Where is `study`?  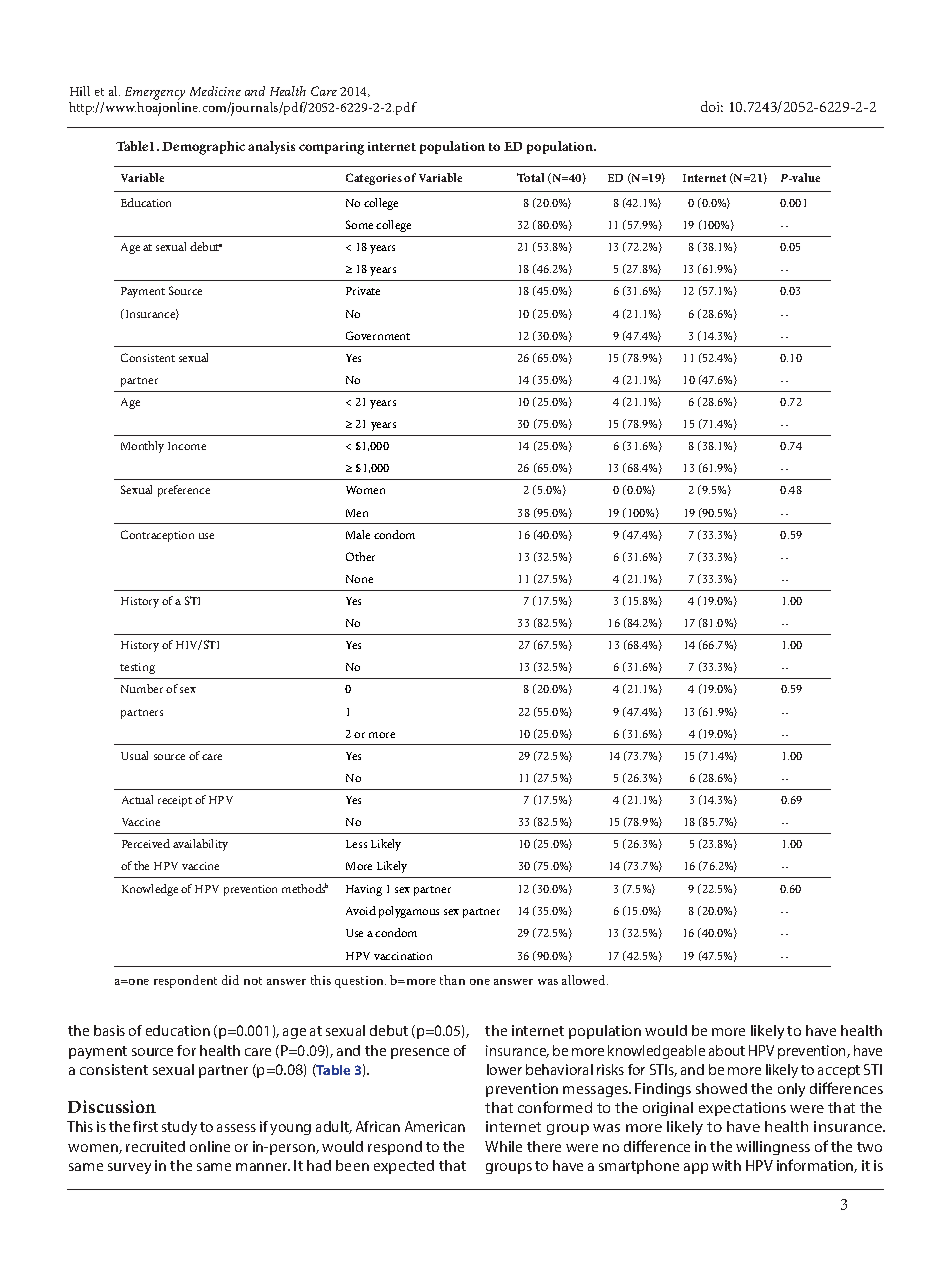 study is located at coordinates (179, 1128).
